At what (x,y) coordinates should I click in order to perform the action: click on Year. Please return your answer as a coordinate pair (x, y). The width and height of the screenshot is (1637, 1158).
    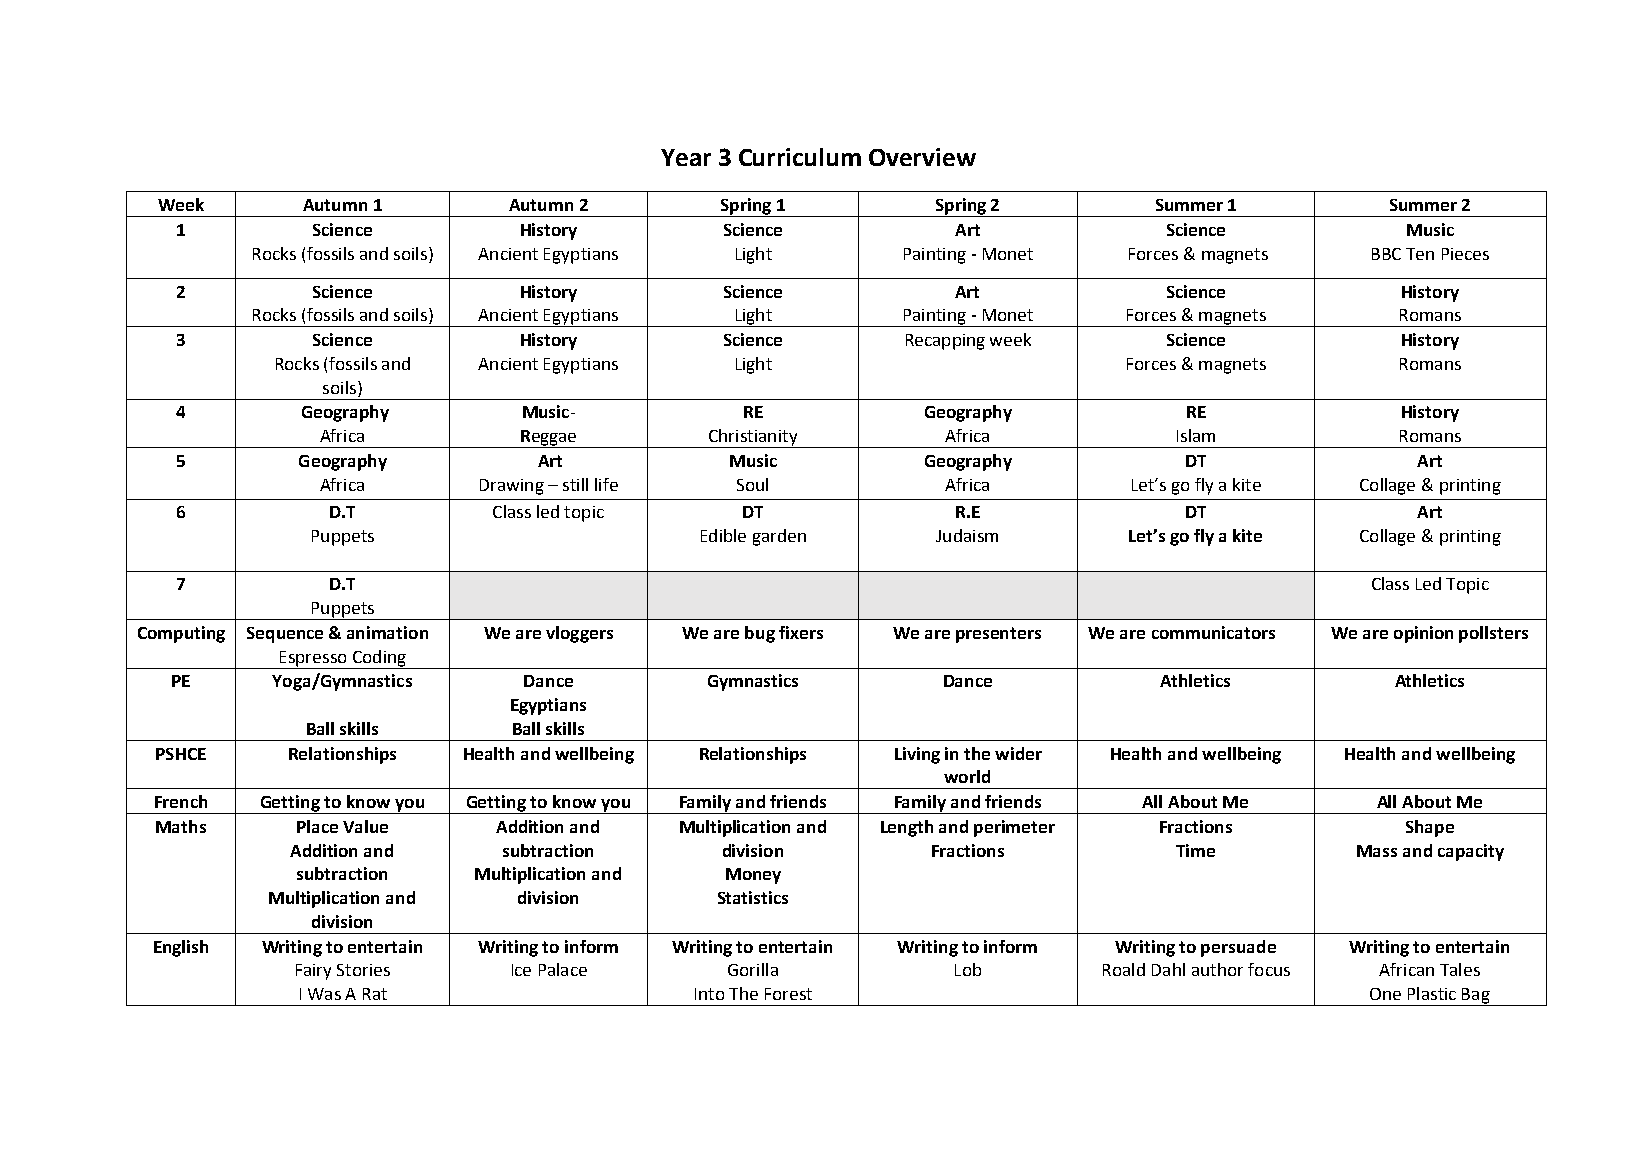
    Looking at the image, I should click on (686, 157).
